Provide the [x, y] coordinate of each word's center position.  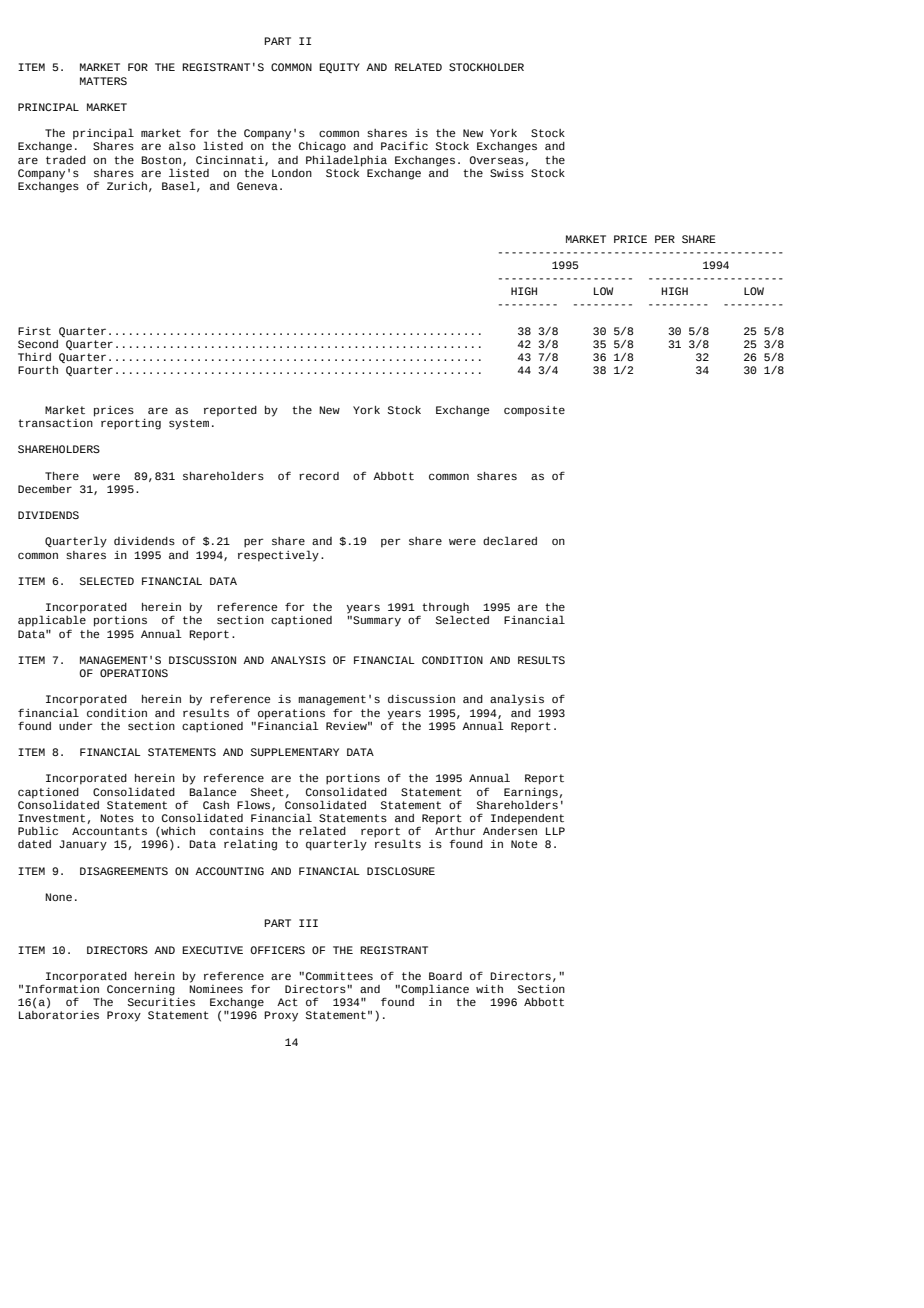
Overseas [497, 161]
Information [62, 987]
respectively [278, 556]
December [45, 489]
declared [510, 540]
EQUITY [339, 68]
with [489, 989]
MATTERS [103, 81]
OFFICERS [277, 950]
